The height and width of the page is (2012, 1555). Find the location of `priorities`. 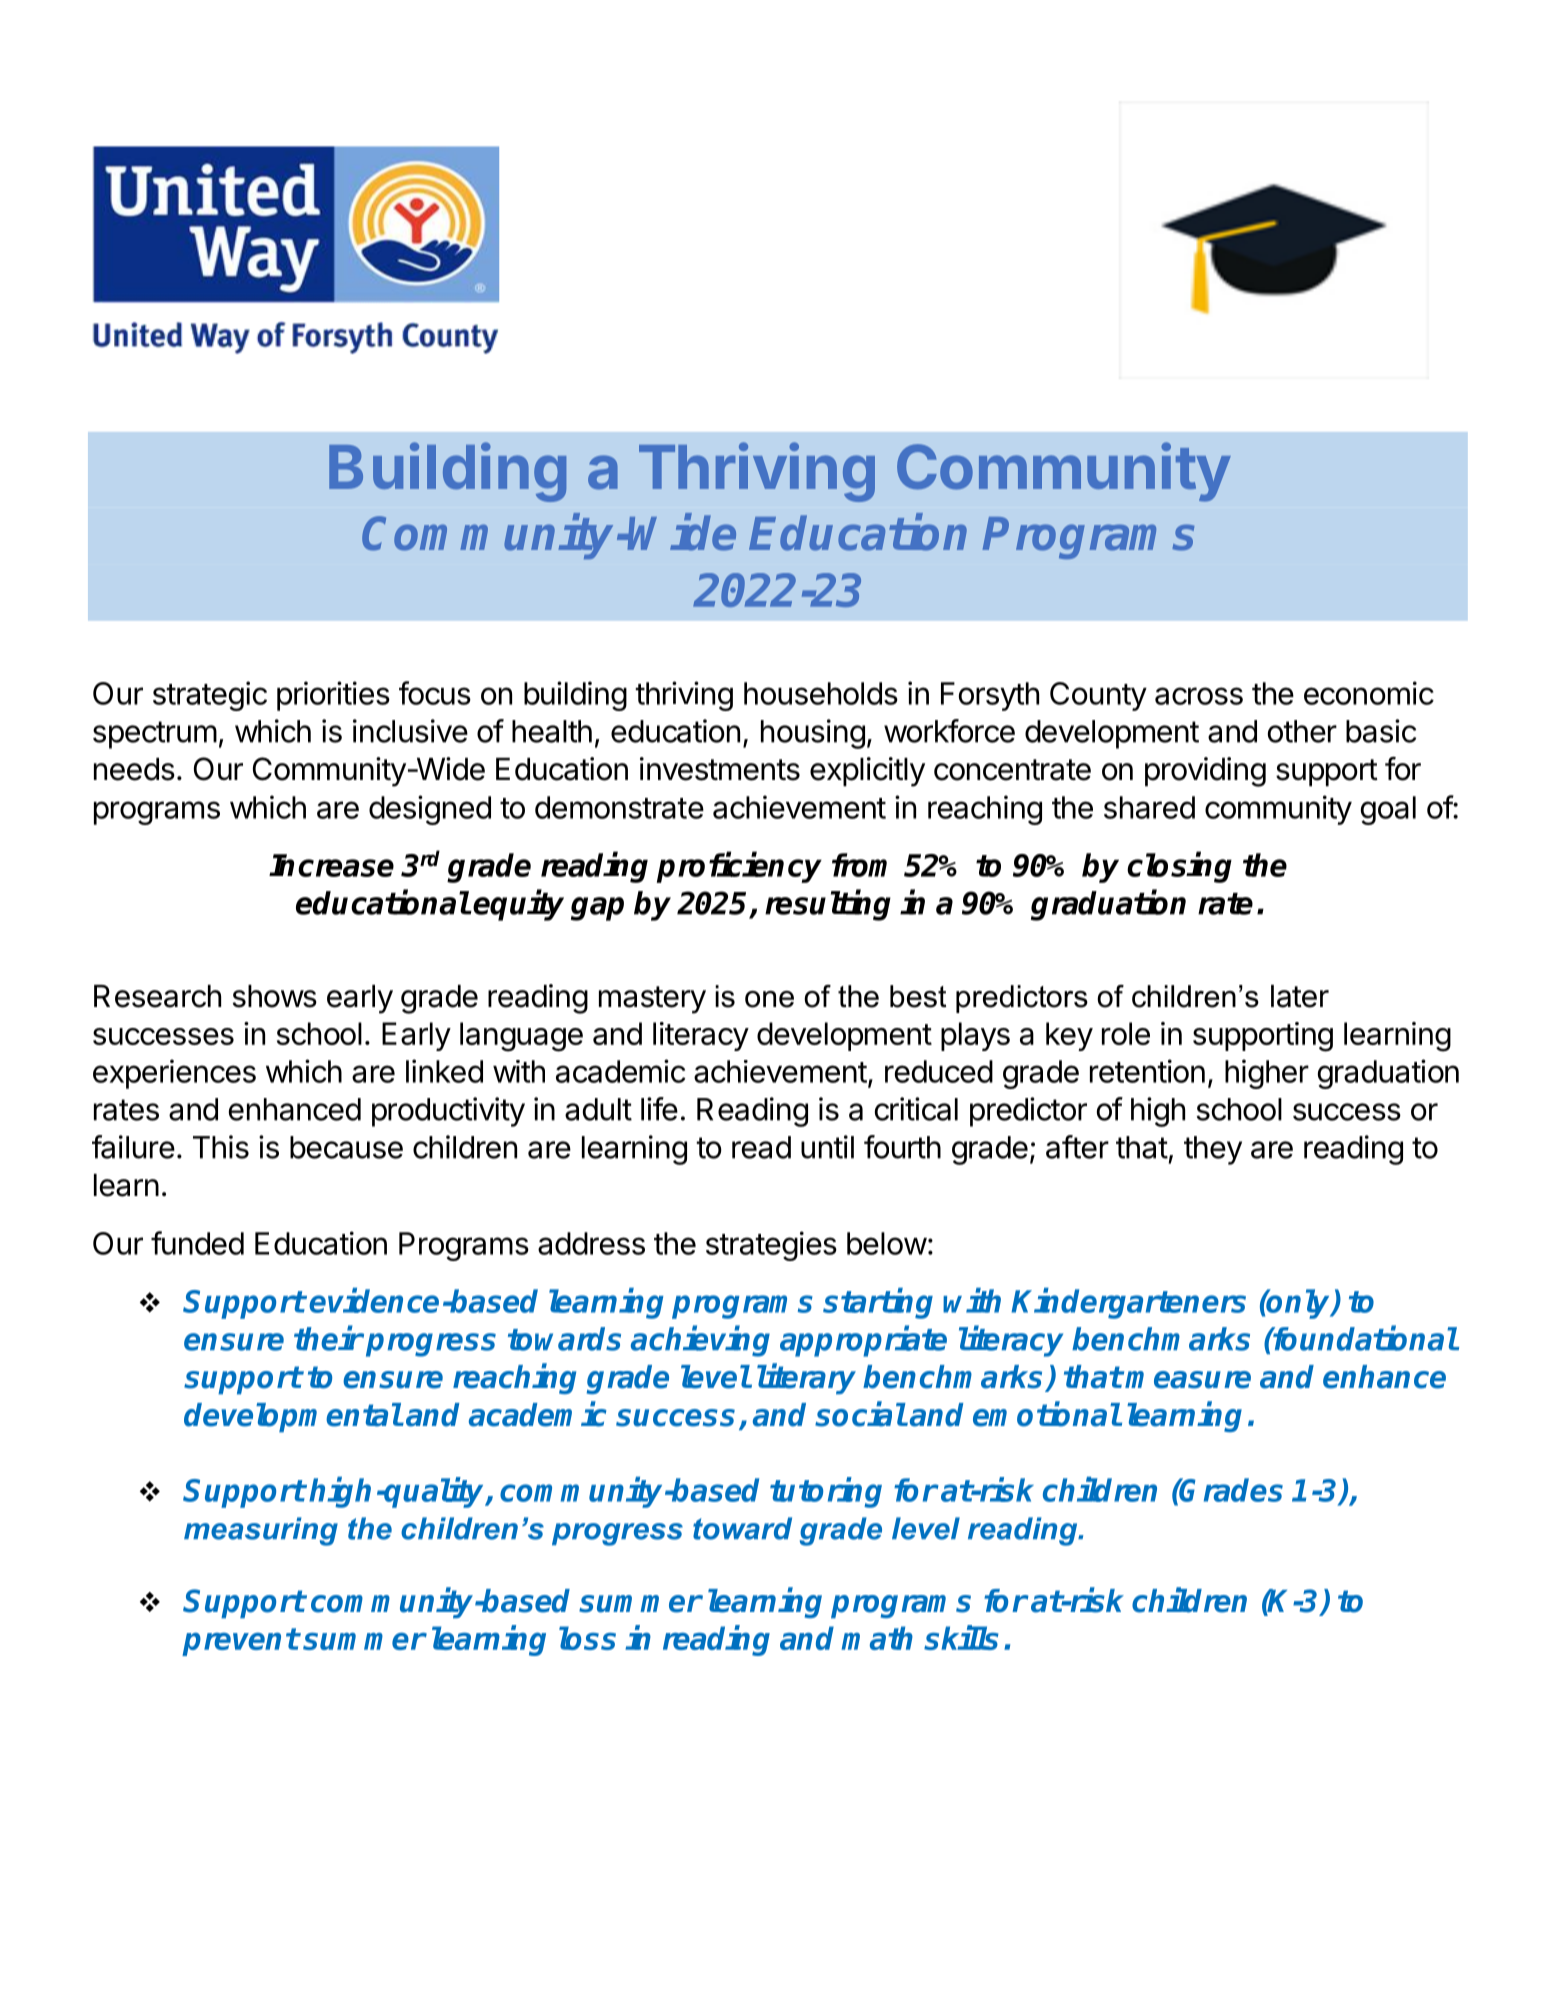

priorities is located at coordinates (333, 696).
